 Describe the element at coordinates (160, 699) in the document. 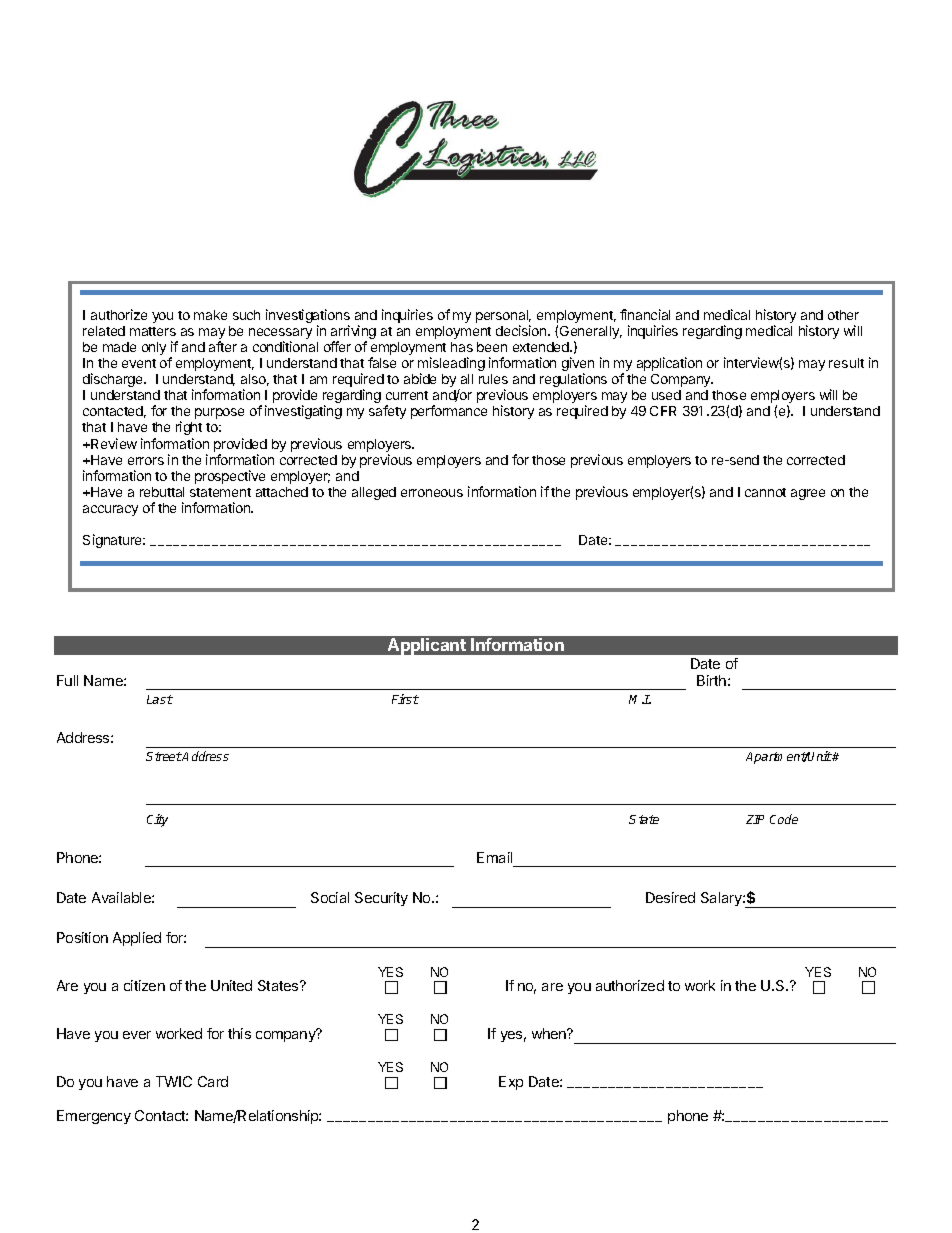

I see `Last` at that location.
